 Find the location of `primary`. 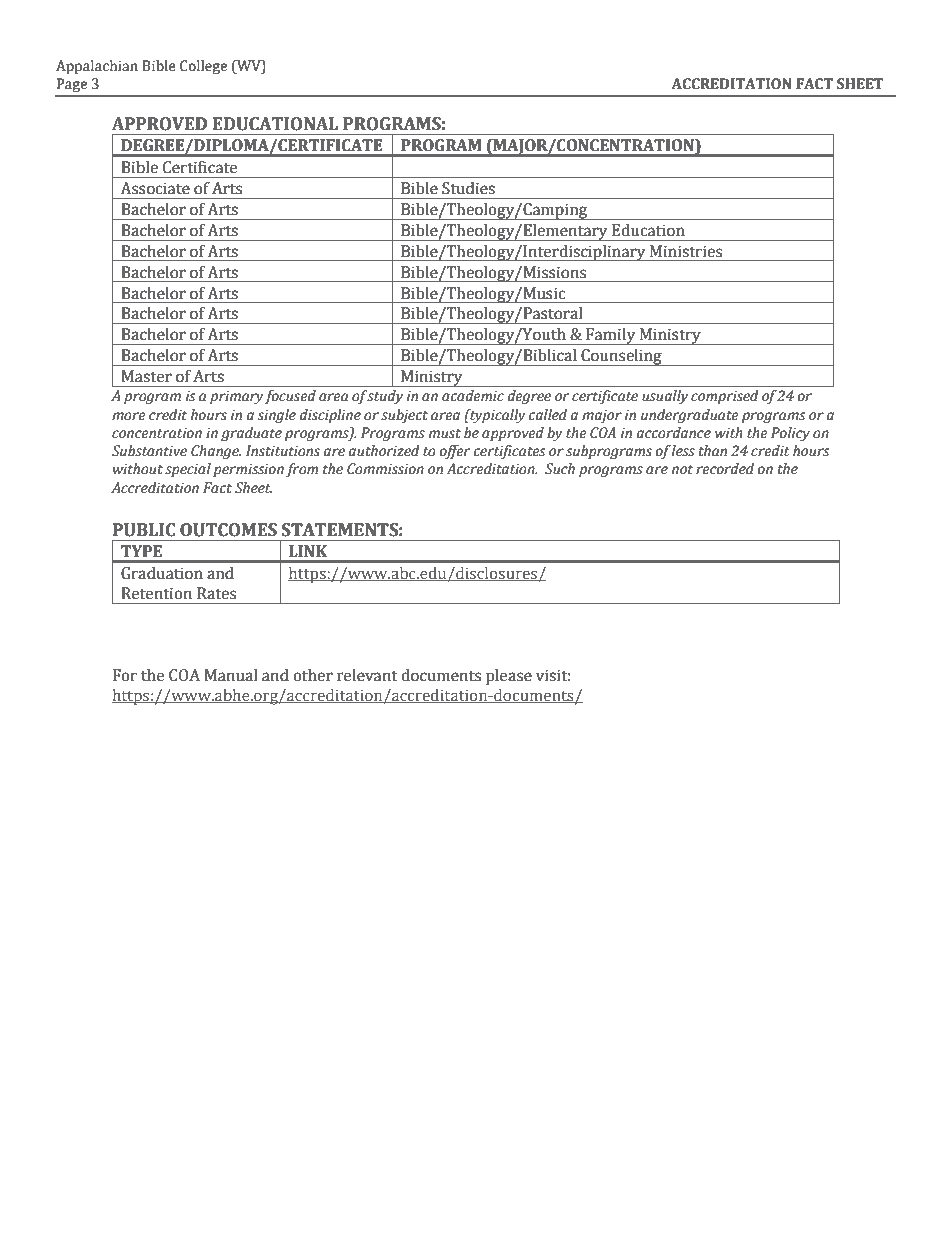

primary is located at coordinates (237, 397).
